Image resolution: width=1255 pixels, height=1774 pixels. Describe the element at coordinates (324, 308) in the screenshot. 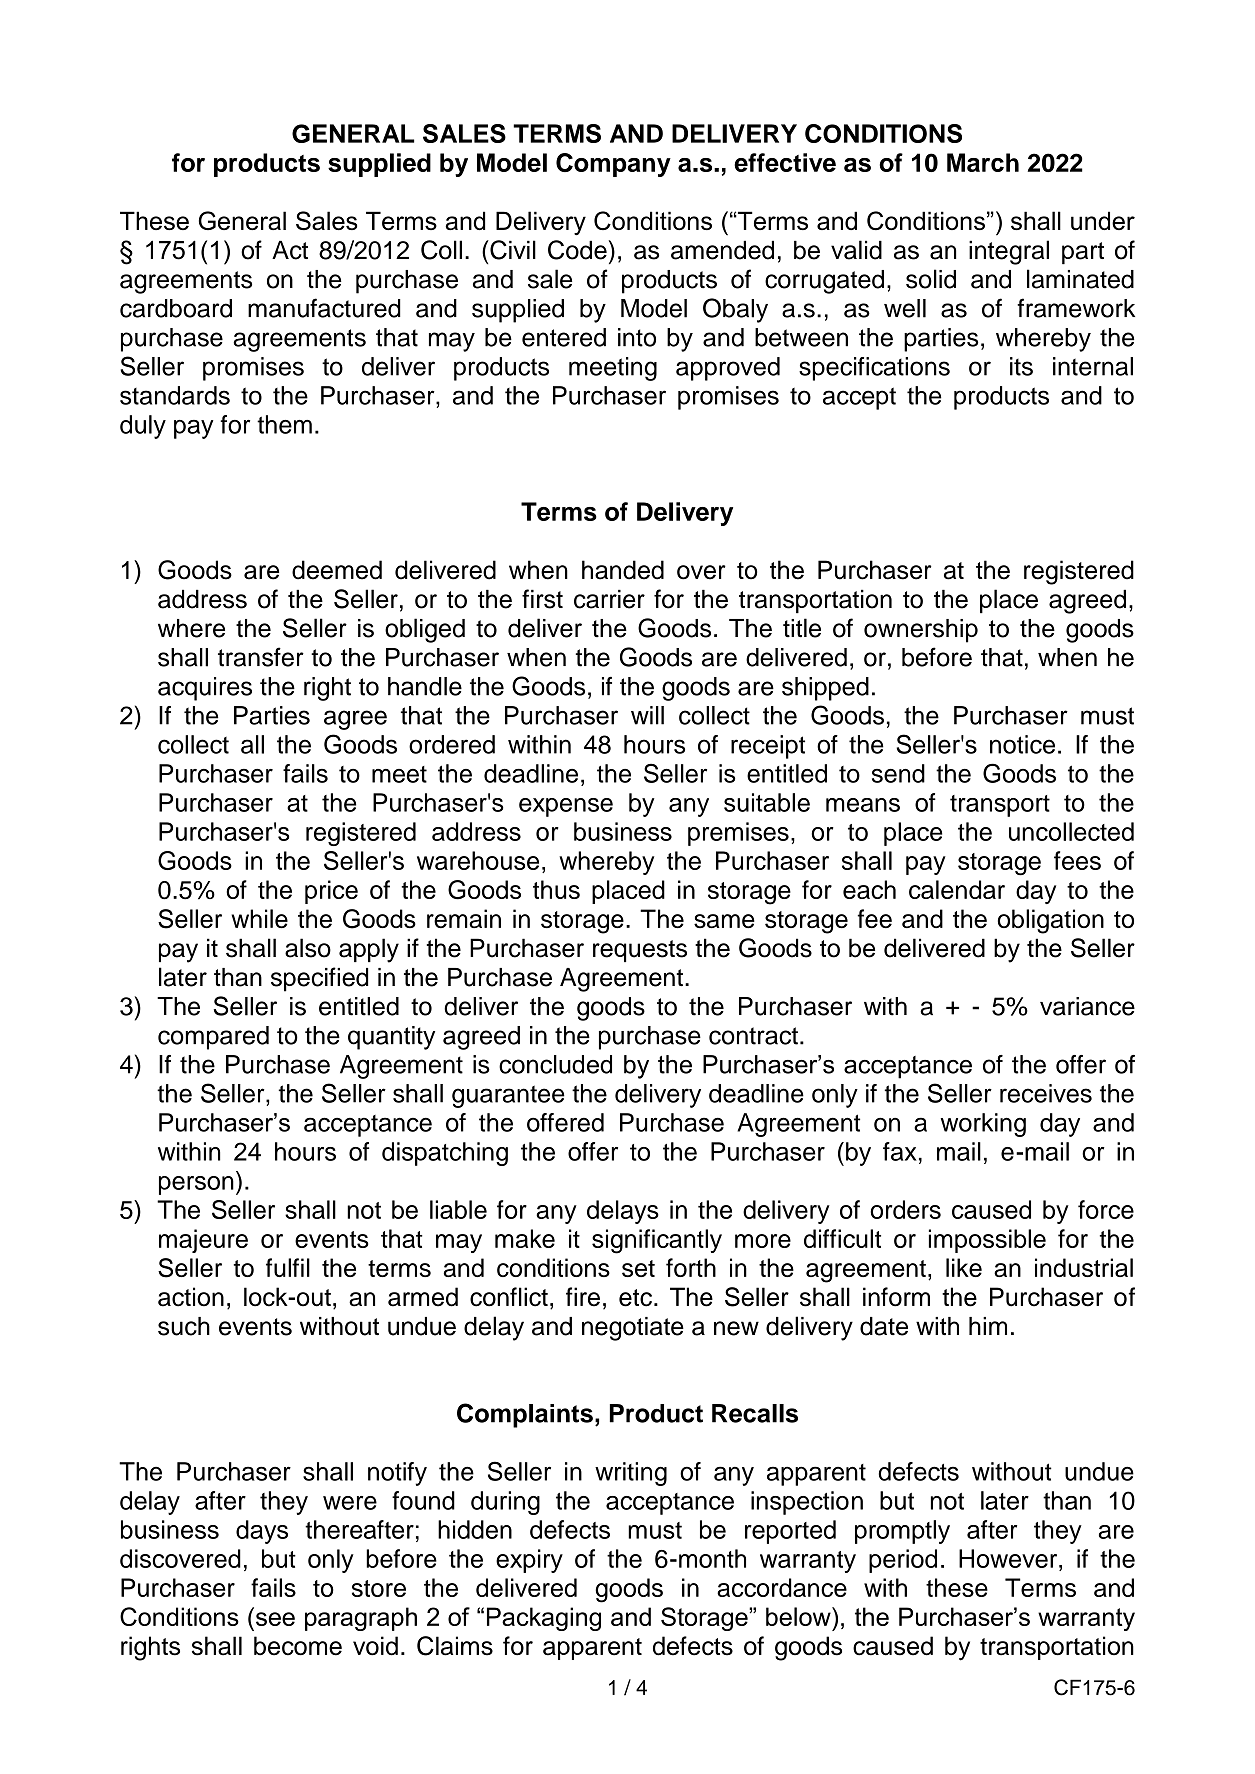

I see `manufactured` at that location.
